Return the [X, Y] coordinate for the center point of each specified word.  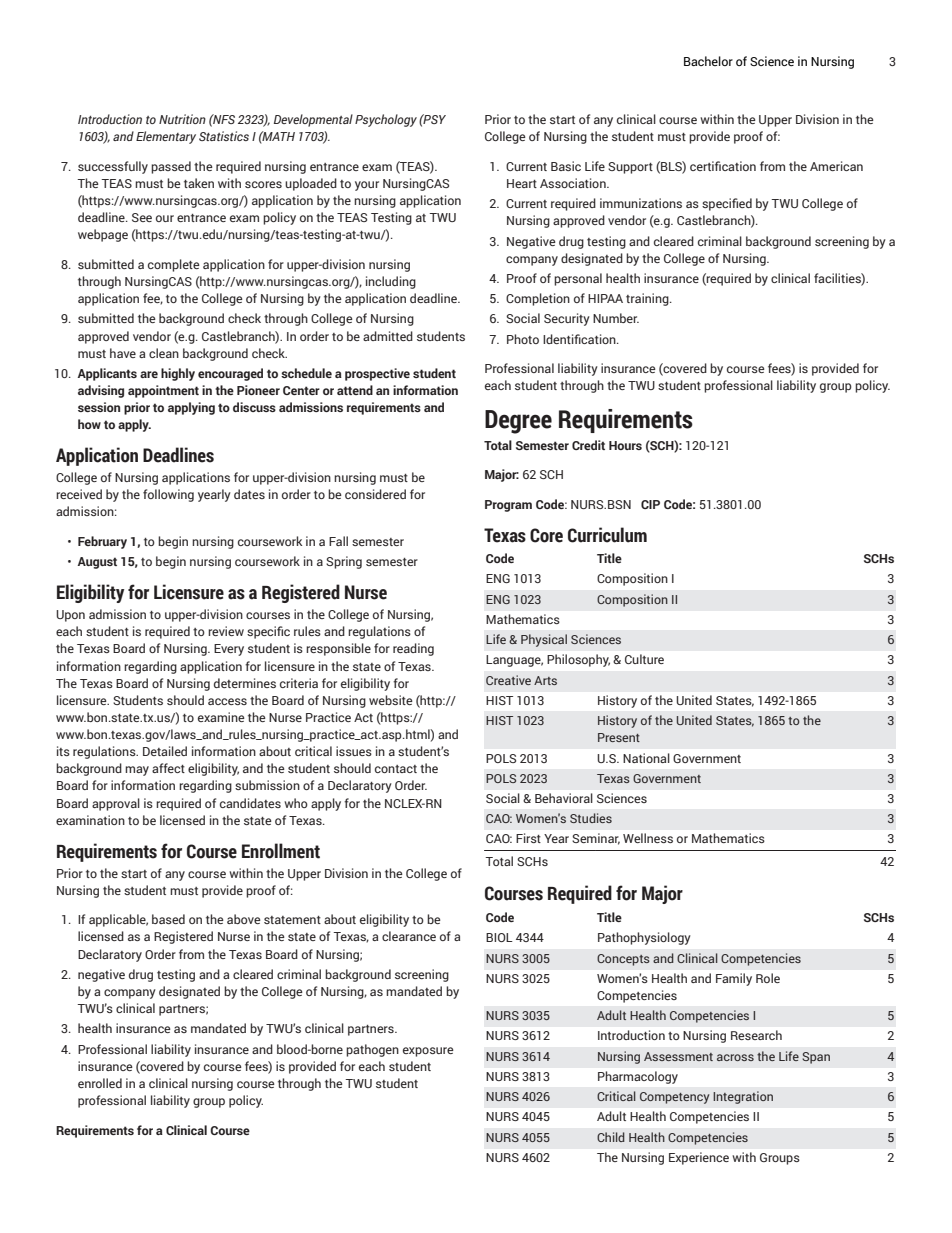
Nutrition [182, 119]
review [226, 631]
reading [413, 649]
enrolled [100, 1083]
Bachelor [708, 61]
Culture [644, 659]
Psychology [386, 120]
